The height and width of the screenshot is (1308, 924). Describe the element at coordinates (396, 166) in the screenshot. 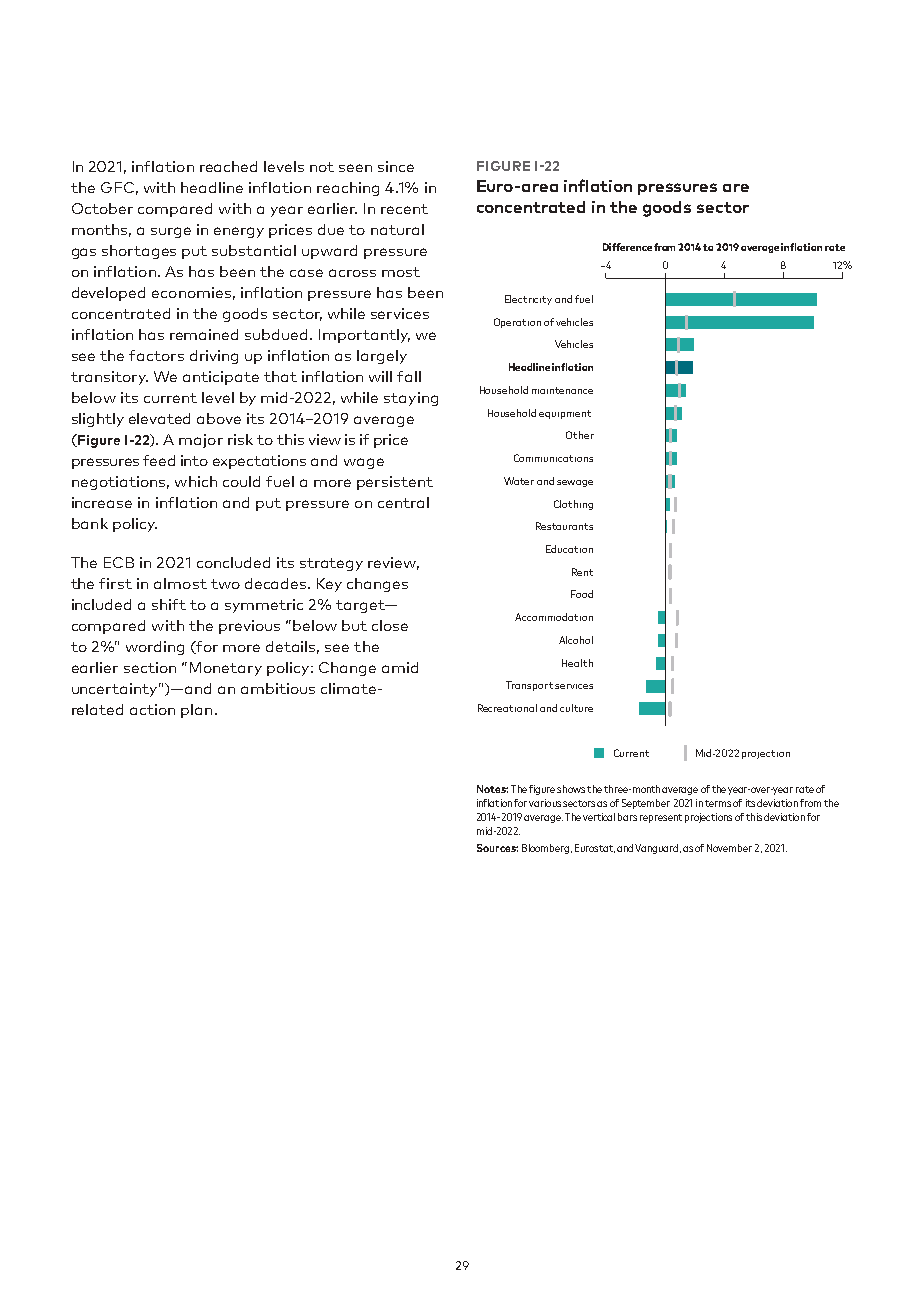

I see `since` at that location.
